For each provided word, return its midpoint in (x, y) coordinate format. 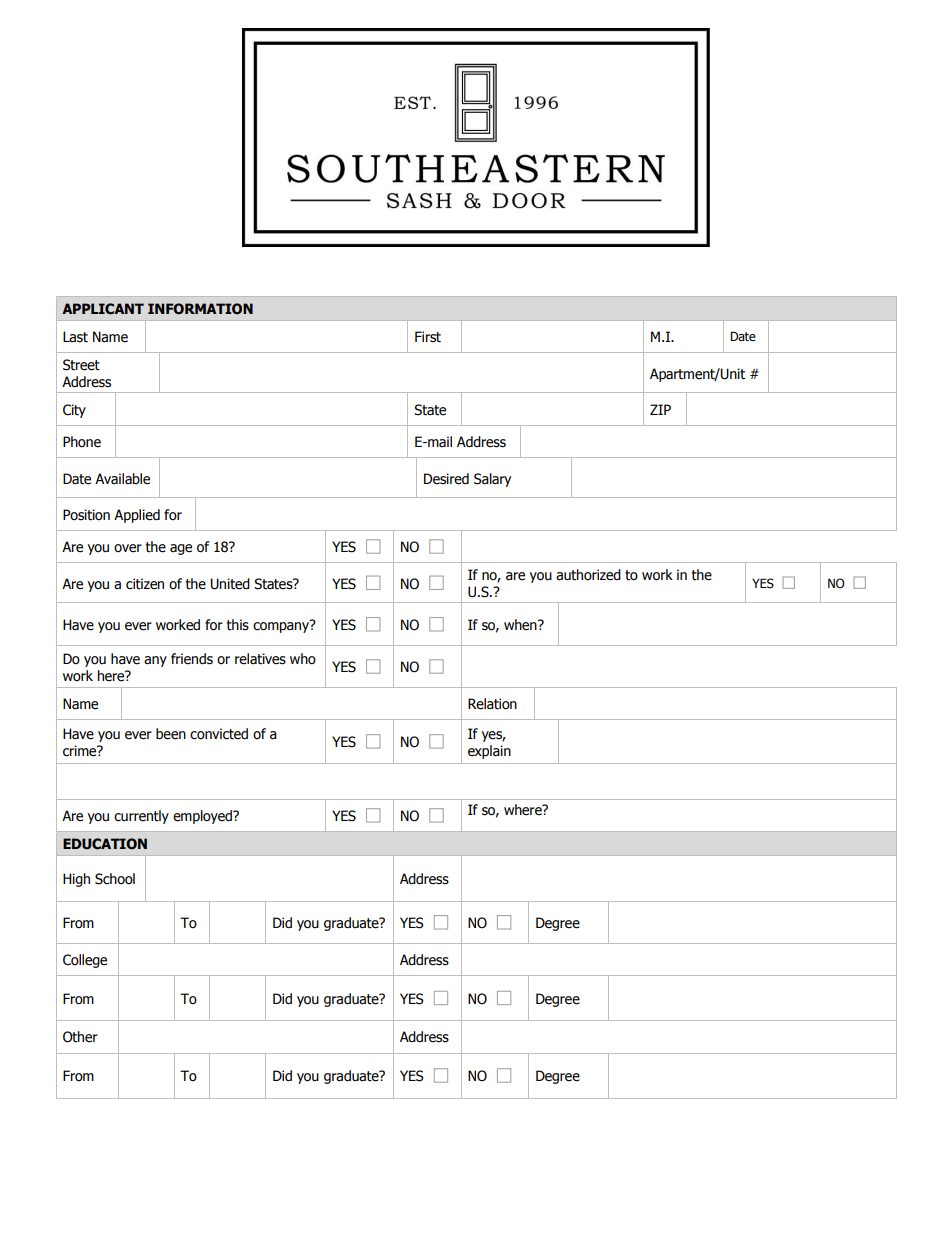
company (282, 626)
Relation (492, 704)
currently (141, 817)
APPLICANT (103, 309)
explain (489, 752)
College (85, 961)
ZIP (660, 409)
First (428, 337)
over (128, 548)
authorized (588, 575)
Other (80, 1037)
